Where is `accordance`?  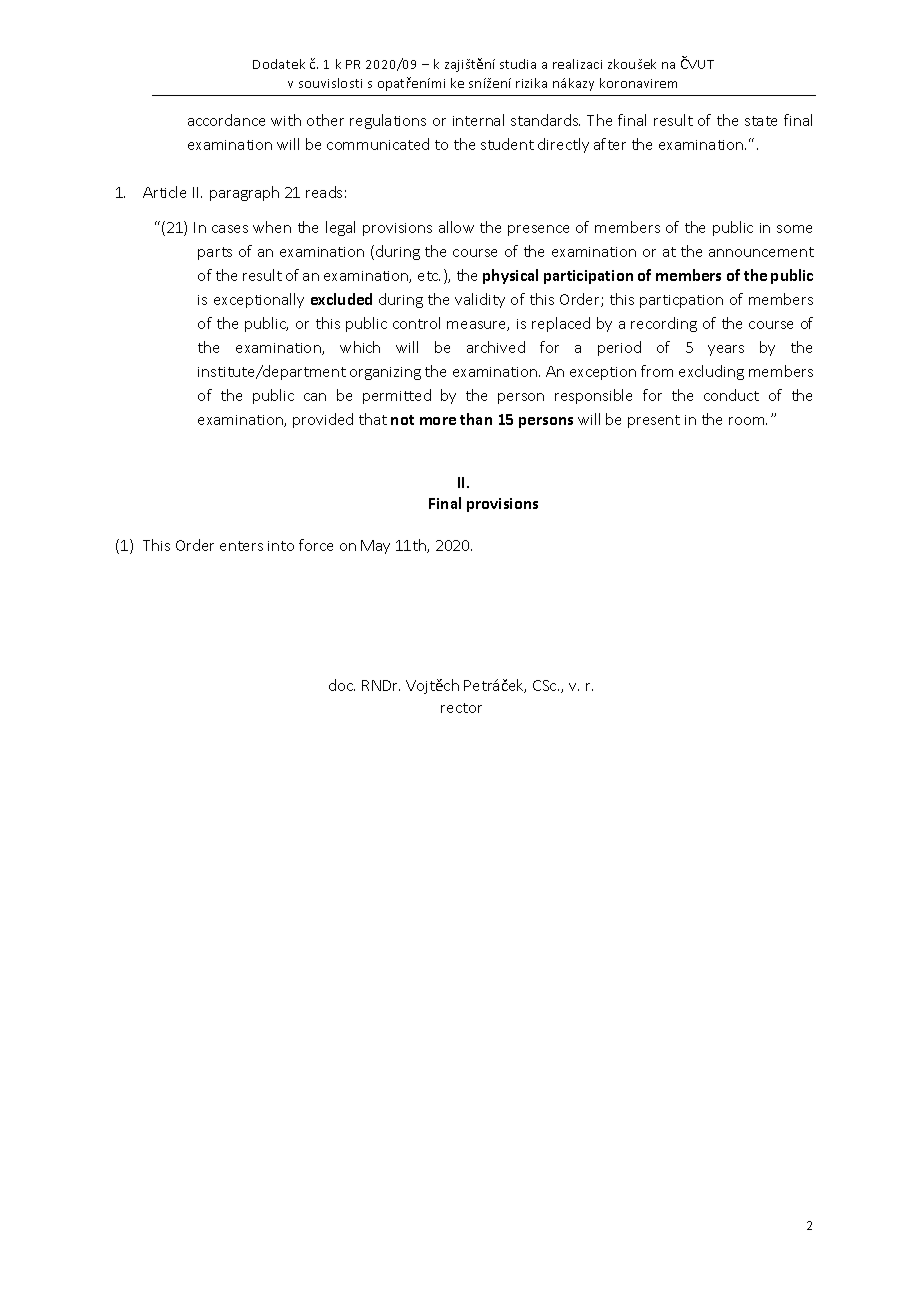 accordance is located at coordinates (226, 120).
